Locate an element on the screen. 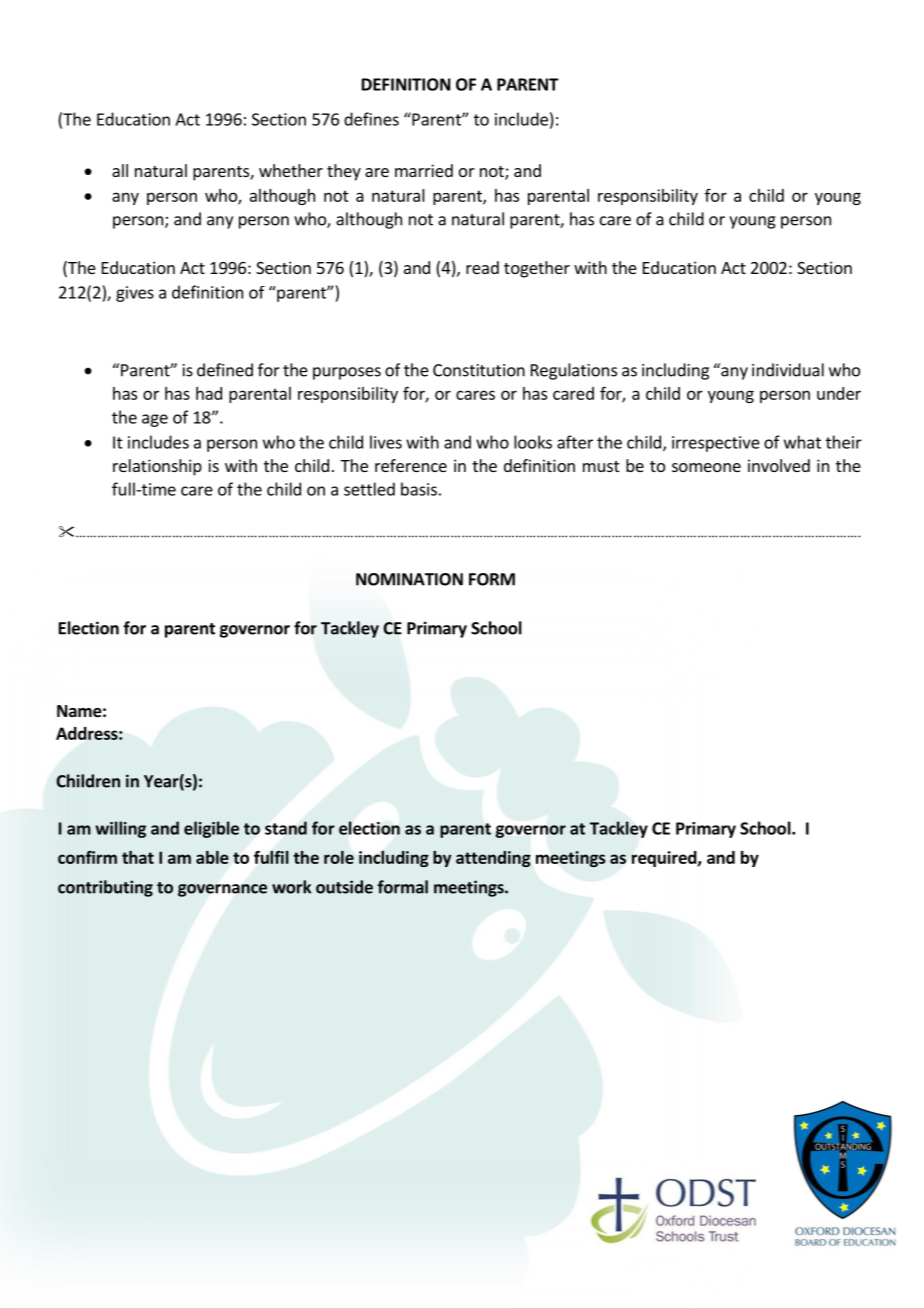 The image size is (924, 1308). relationship is located at coordinates (157, 467).
